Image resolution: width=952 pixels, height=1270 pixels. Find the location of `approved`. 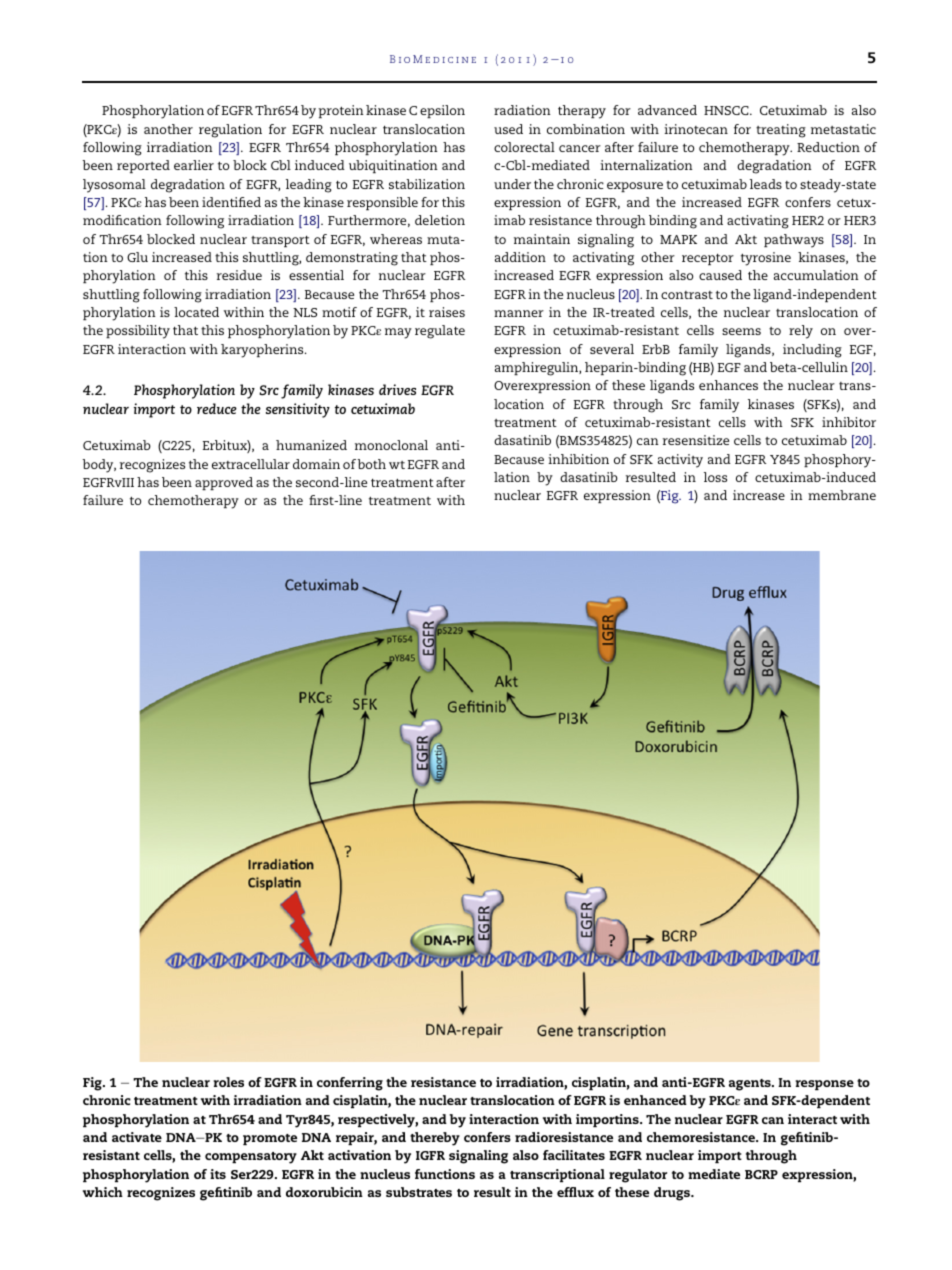

approved is located at coordinates (224, 483).
